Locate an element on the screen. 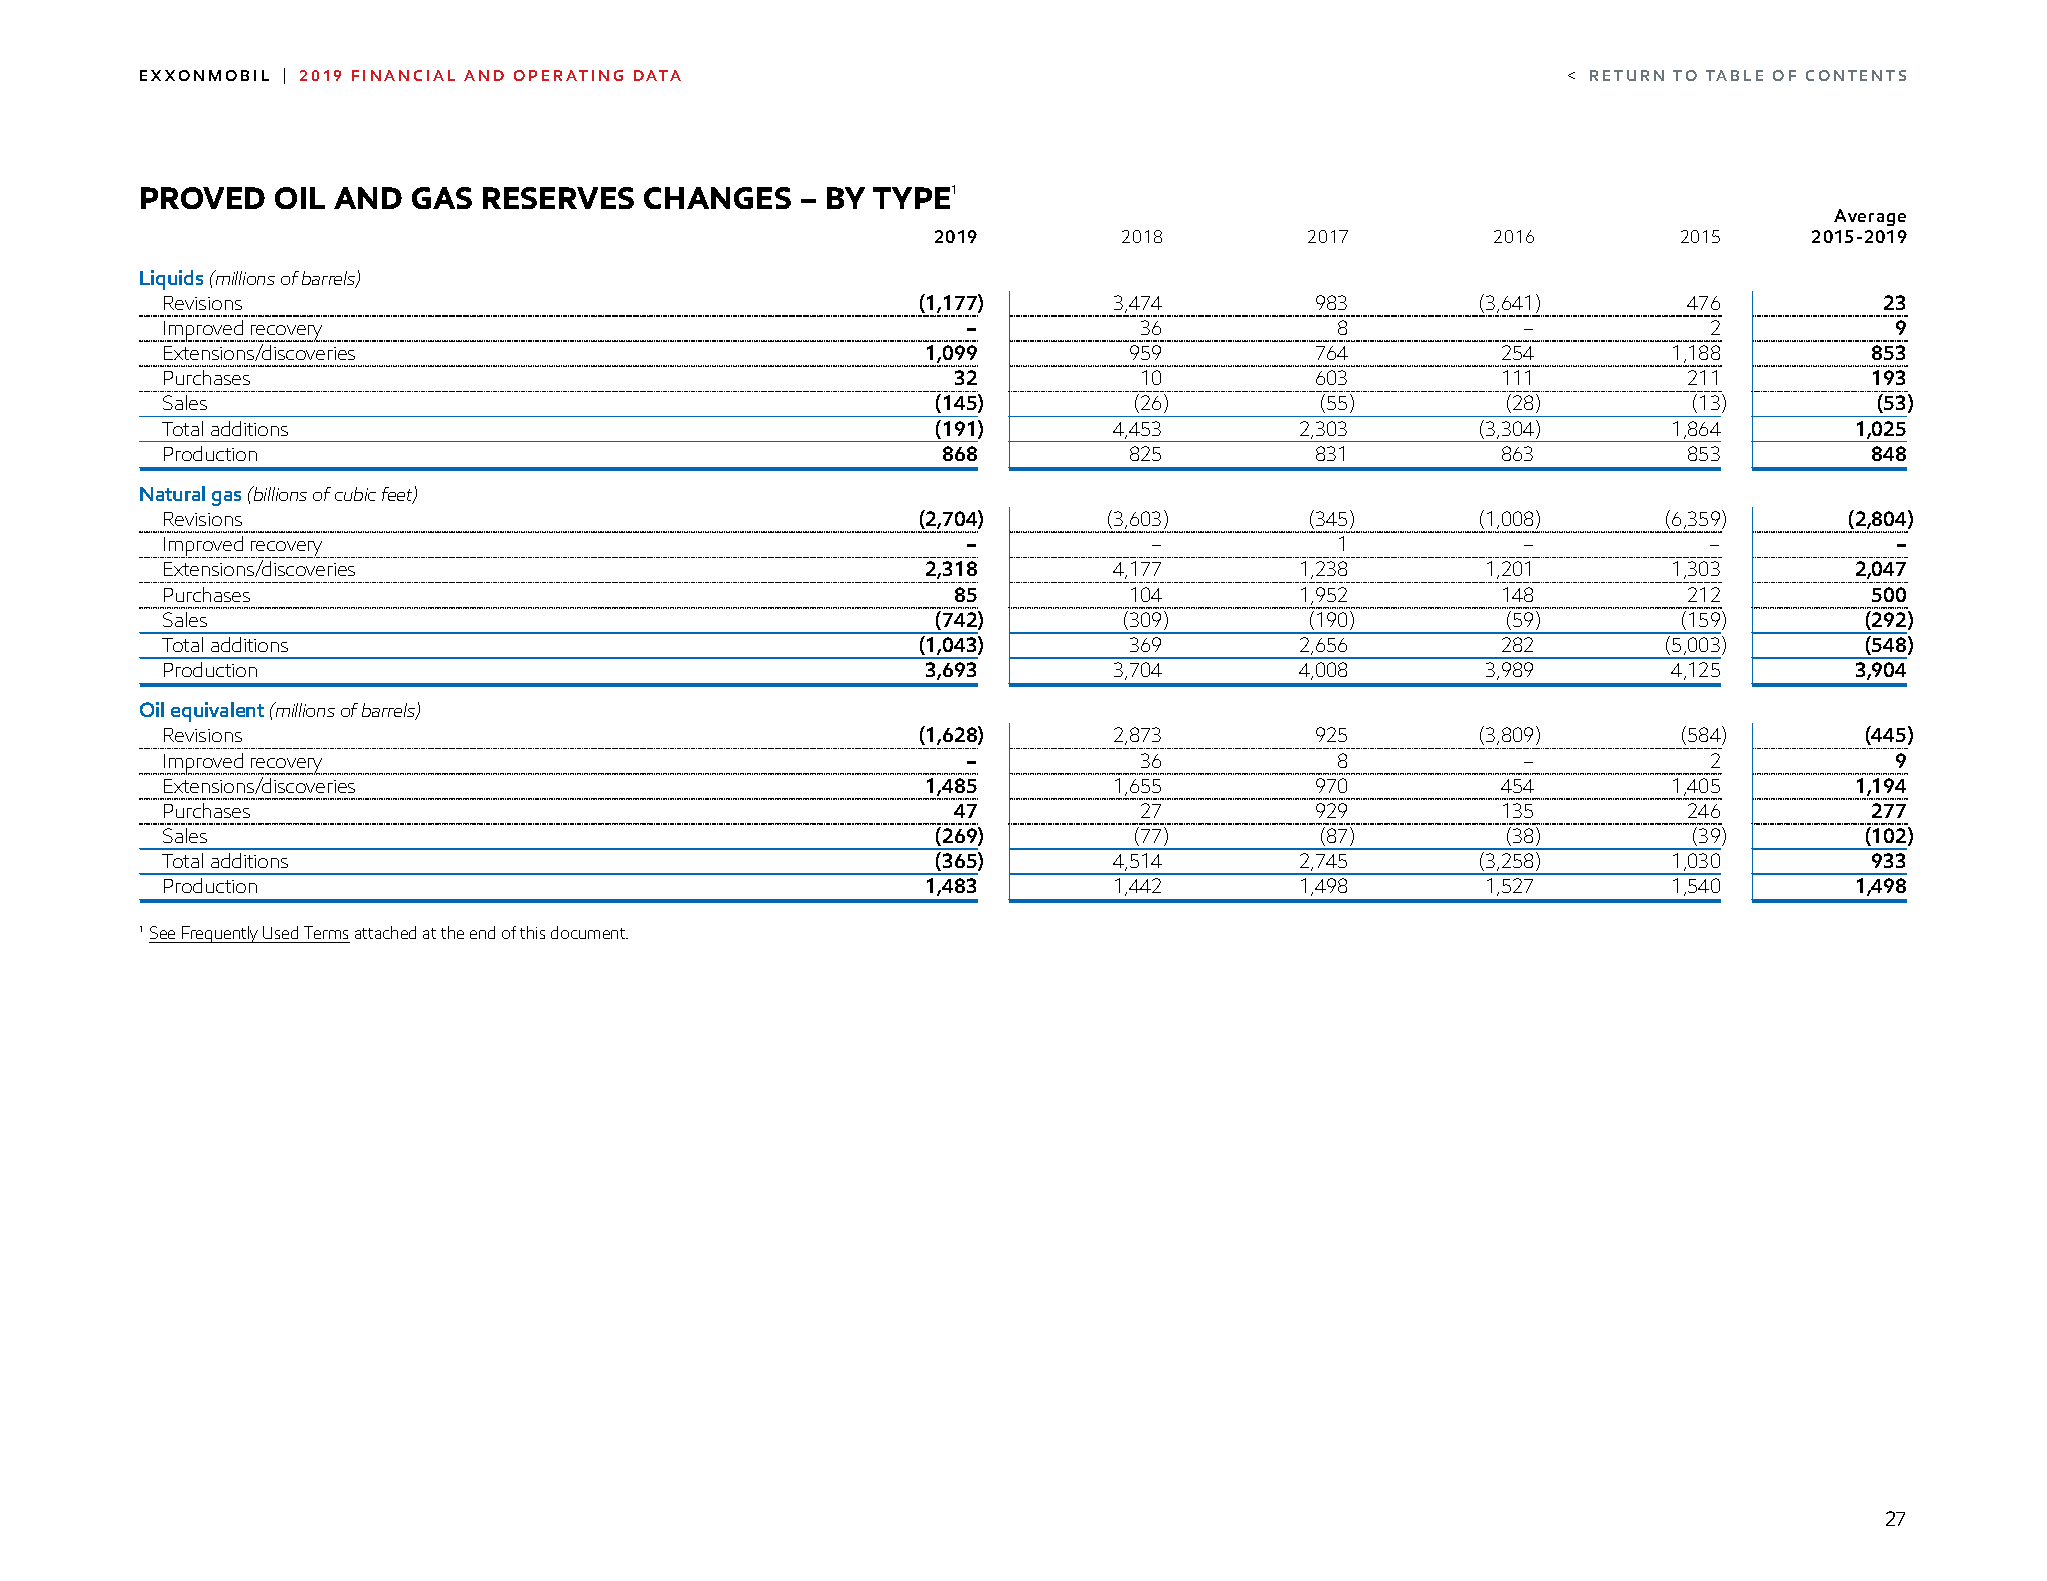 Image resolution: width=2047 pixels, height=1581 pixels. Changes is located at coordinates (717, 198).
